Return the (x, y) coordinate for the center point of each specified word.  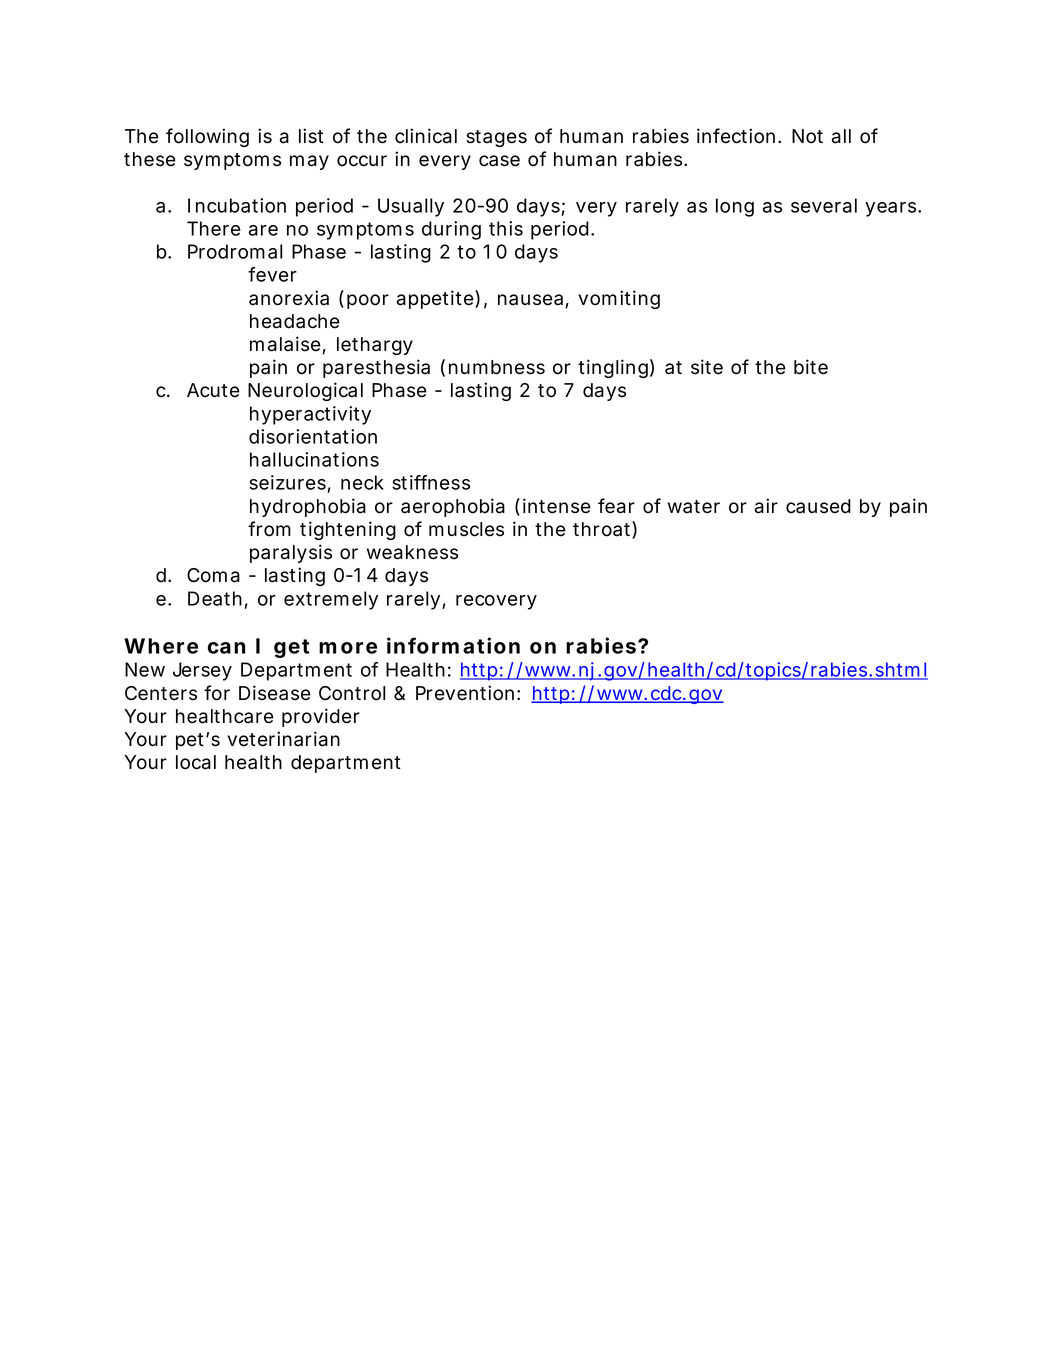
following (207, 137)
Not (807, 136)
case (499, 161)
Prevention (465, 693)
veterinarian (283, 739)
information (453, 645)
